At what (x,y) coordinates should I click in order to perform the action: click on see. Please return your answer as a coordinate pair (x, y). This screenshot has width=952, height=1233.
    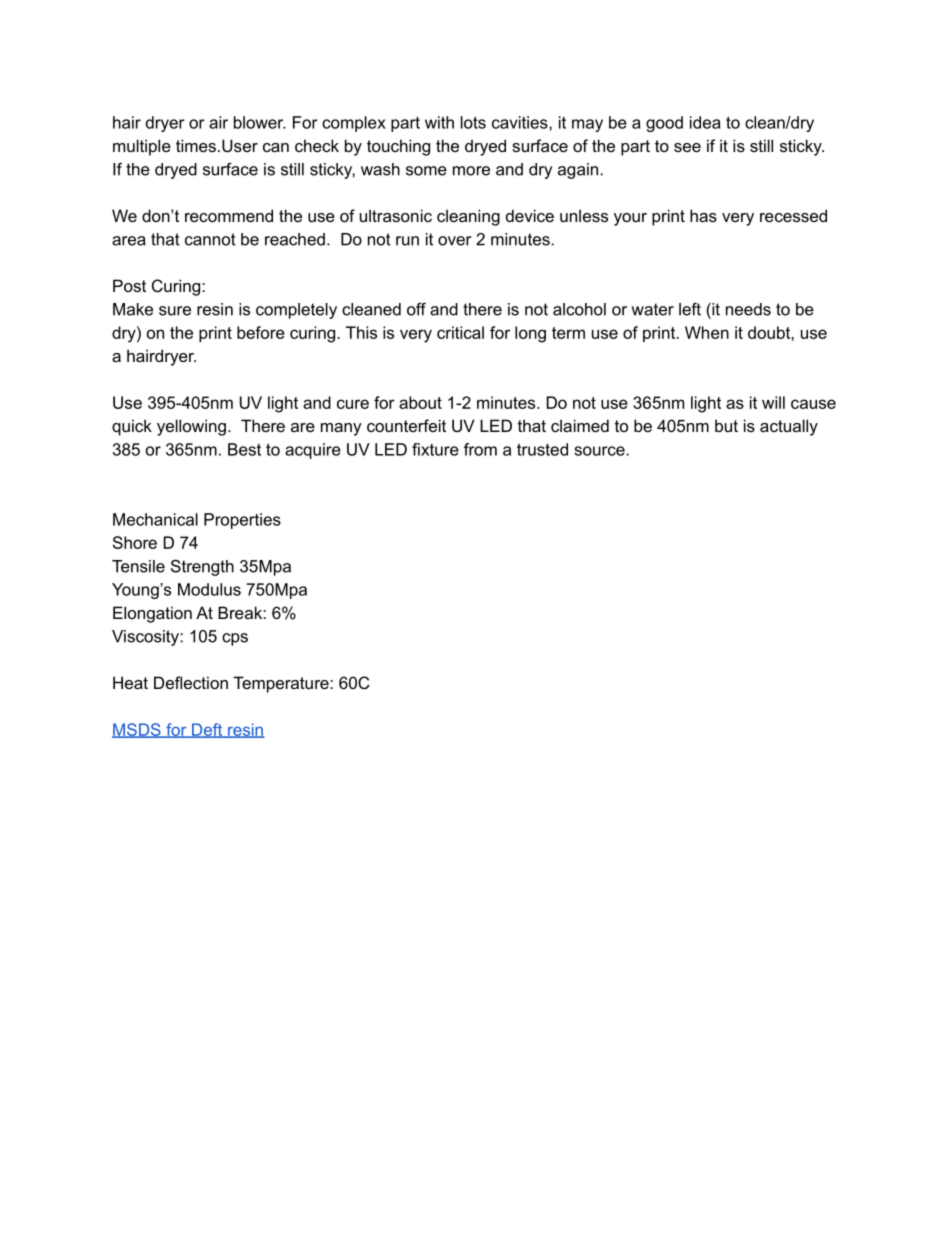
    Looking at the image, I should click on (687, 147).
